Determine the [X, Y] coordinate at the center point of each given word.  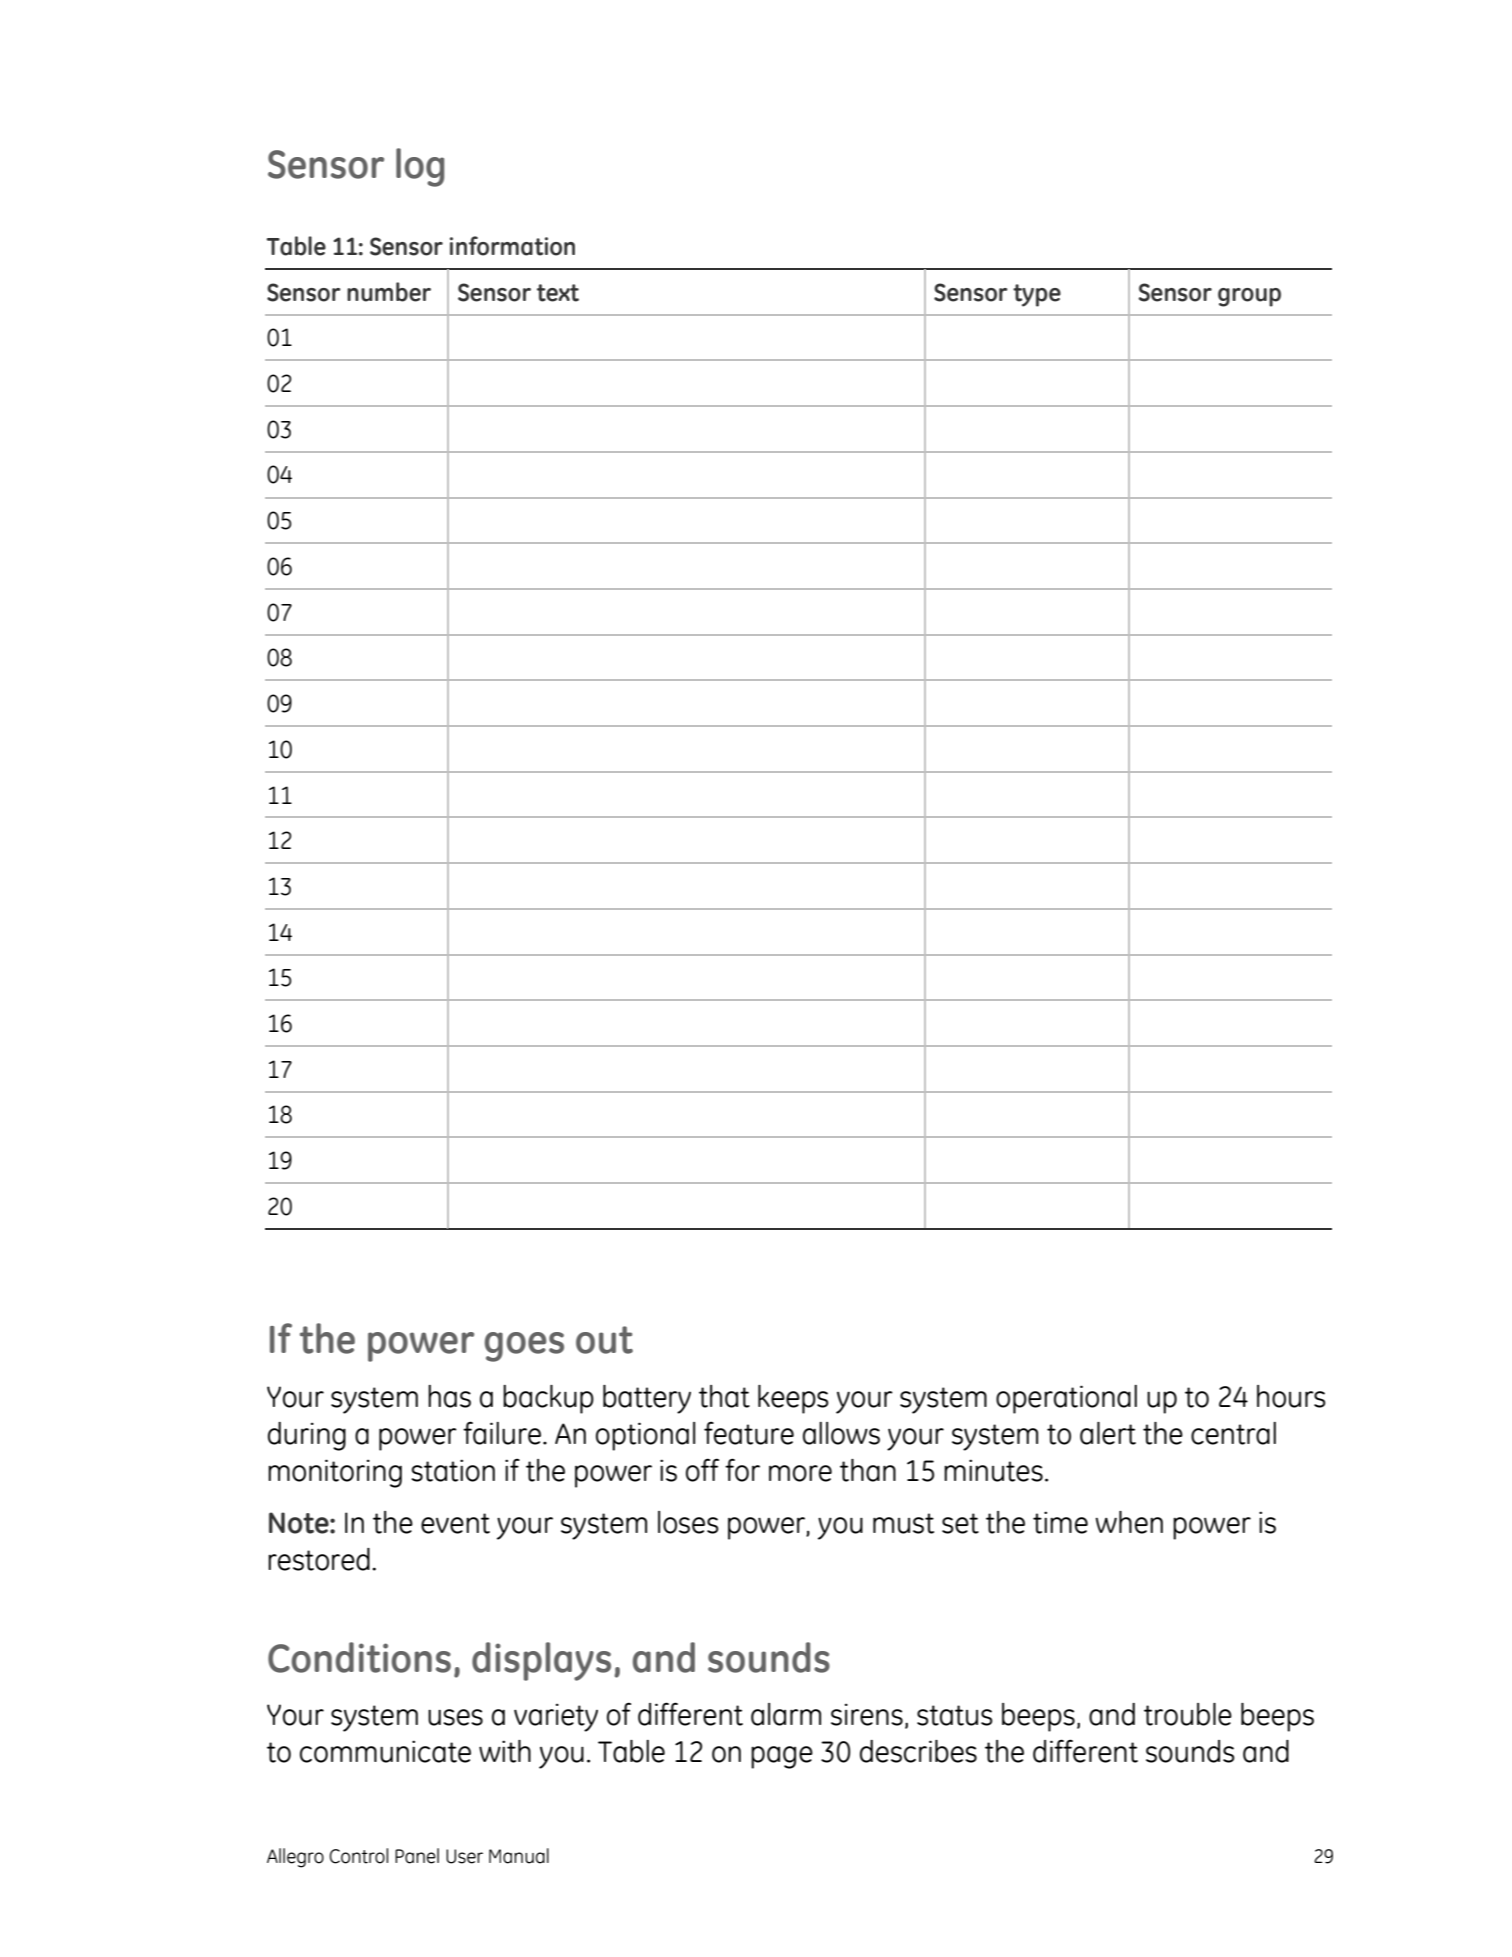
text [558, 293]
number [389, 292]
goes [524, 1347]
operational [1066, 1399]
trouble [1188, 1714]
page [782, 1757]
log [420, 167]
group [1249, 297]
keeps [793, 1399]
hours [1291, 1396]
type [1037, 295]
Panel [417, 1856]
